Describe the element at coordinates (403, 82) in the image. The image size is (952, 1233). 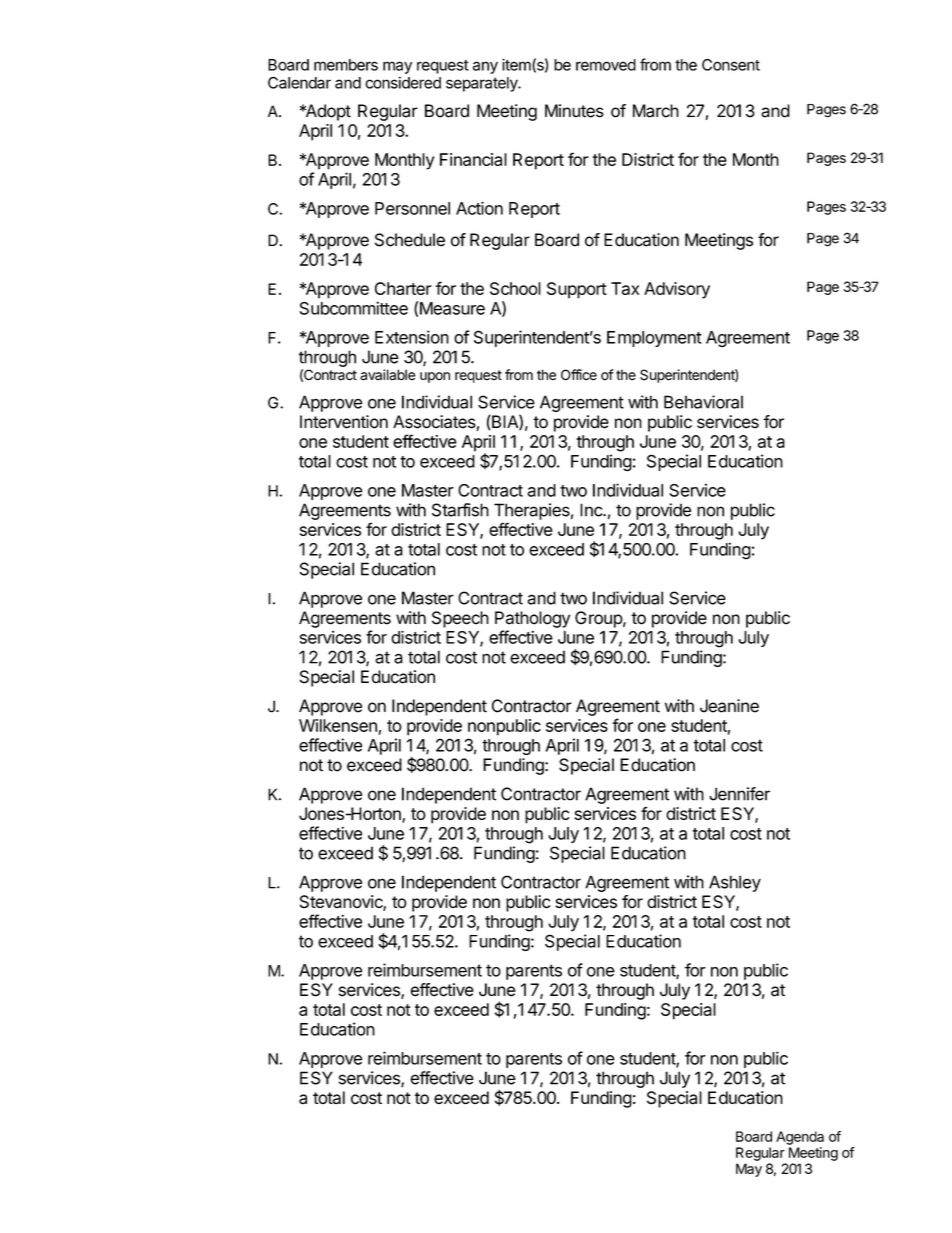
I see `considered` at that location.
